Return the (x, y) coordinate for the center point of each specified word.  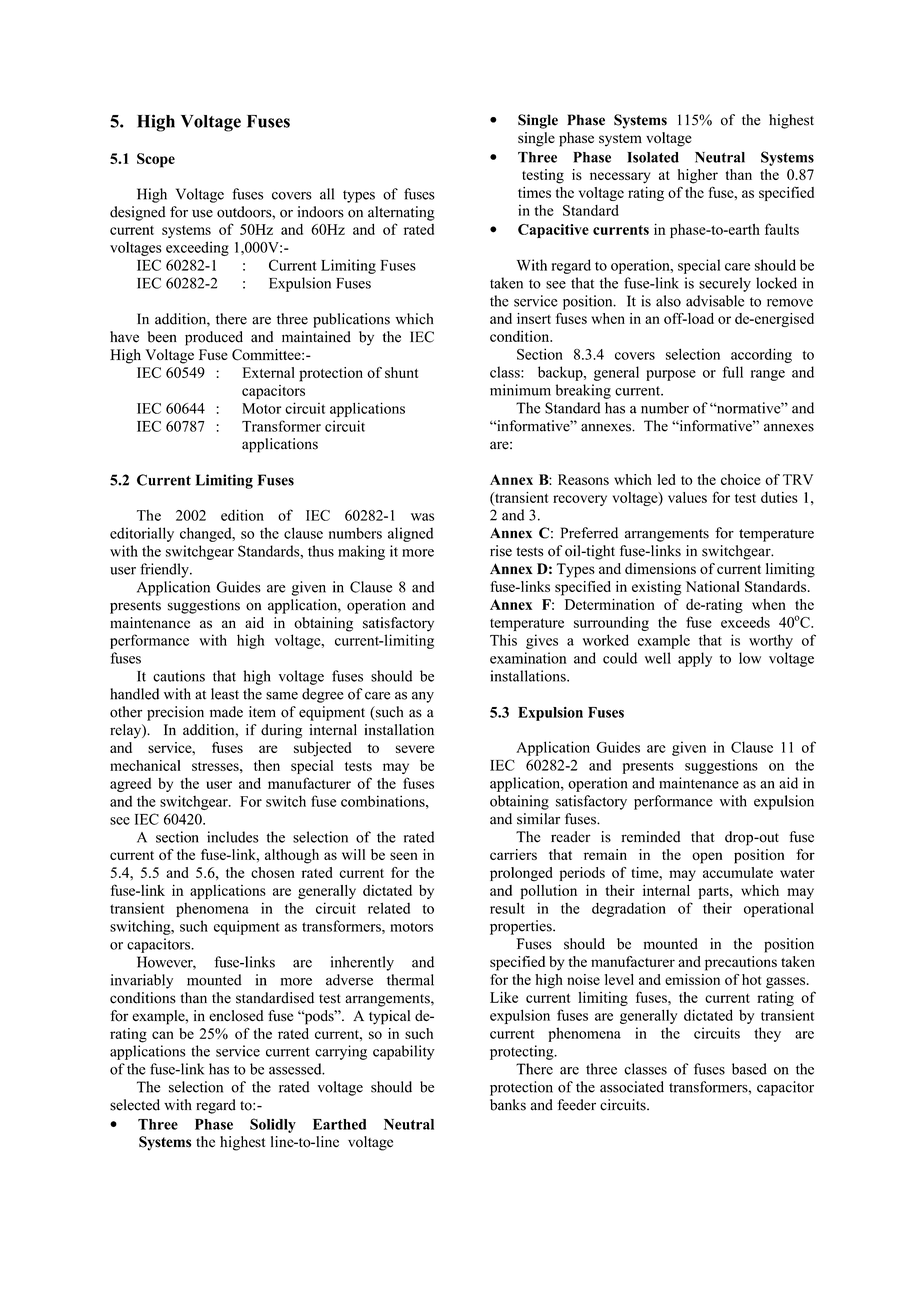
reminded (650, 837)
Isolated (653, 157)
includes (233, 837)
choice (741, 479)
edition (242, 515)
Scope (156, 160)
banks (508, 1105)
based (749, 1069)
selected (135, 1105)
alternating (401, 213)
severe (415, 749)
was (422, 517)
